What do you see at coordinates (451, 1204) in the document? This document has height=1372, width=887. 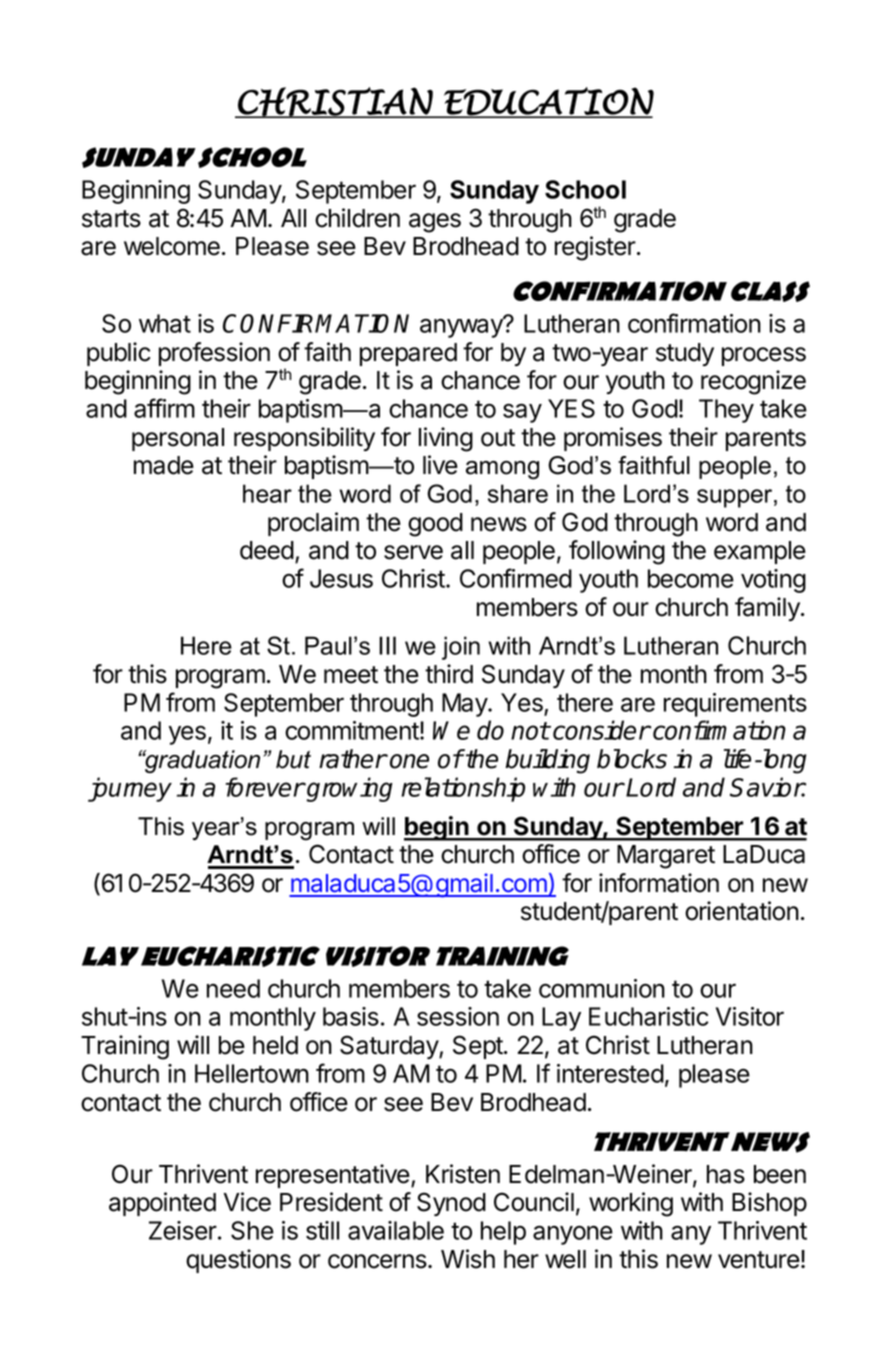 I see `Synod` at bounding box center [451, 1204].
